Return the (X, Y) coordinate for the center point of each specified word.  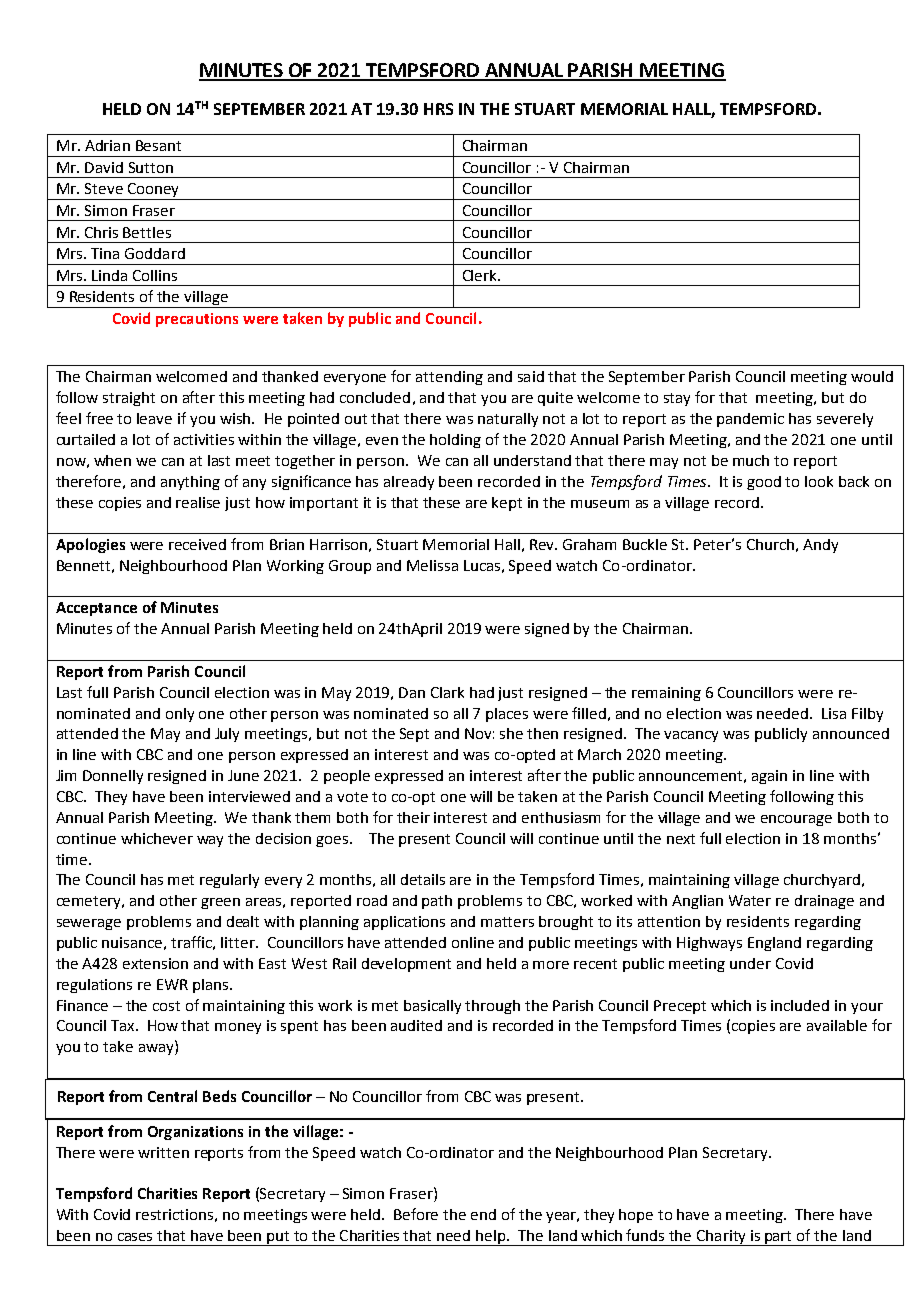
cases (135, 1237)
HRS (438, 109)
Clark (447, 692)
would (872, 376)
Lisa (834, 713)
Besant (158, 145)
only (180, 715)
